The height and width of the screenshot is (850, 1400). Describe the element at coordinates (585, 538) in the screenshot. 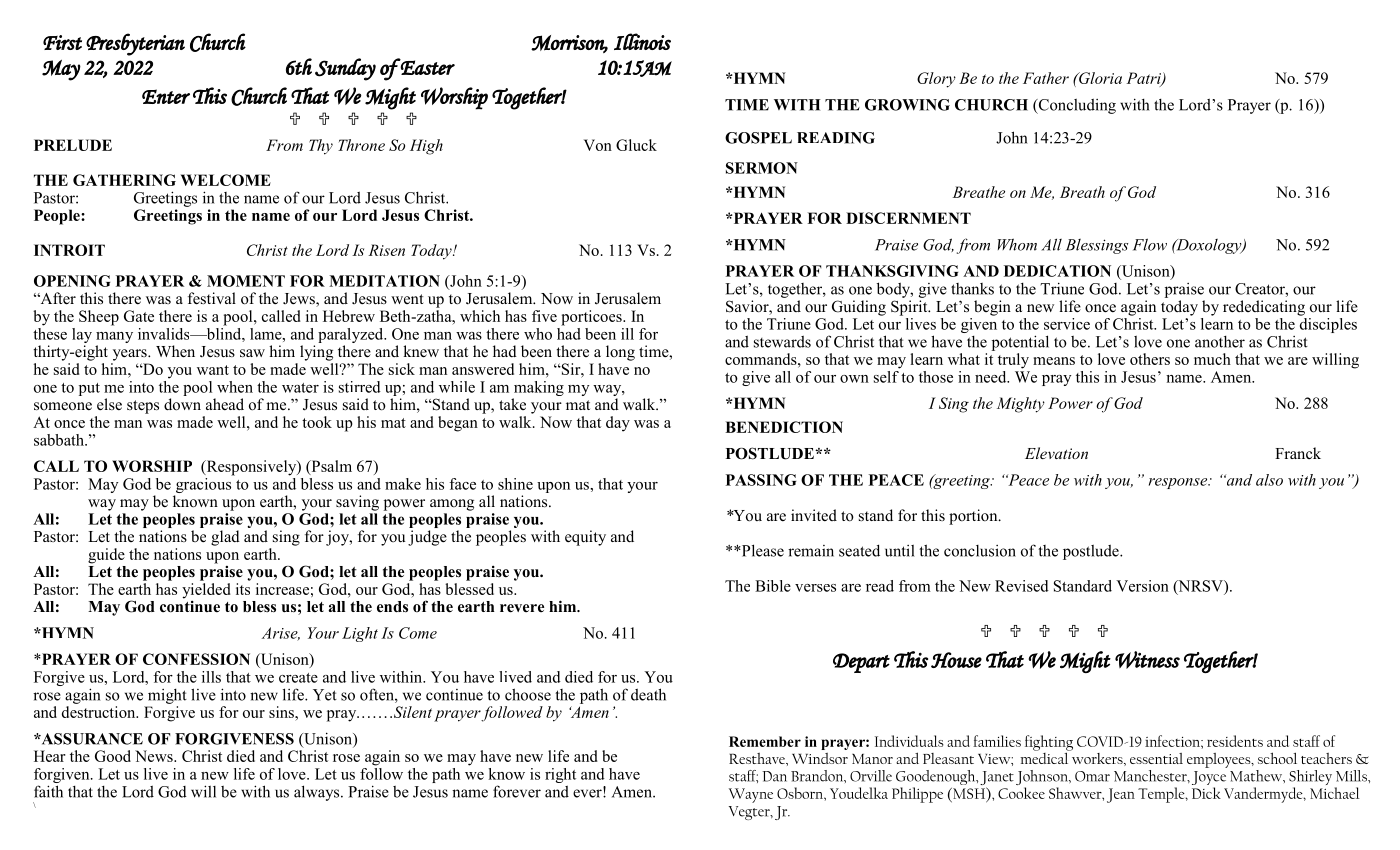

I see `equity` at that location.
